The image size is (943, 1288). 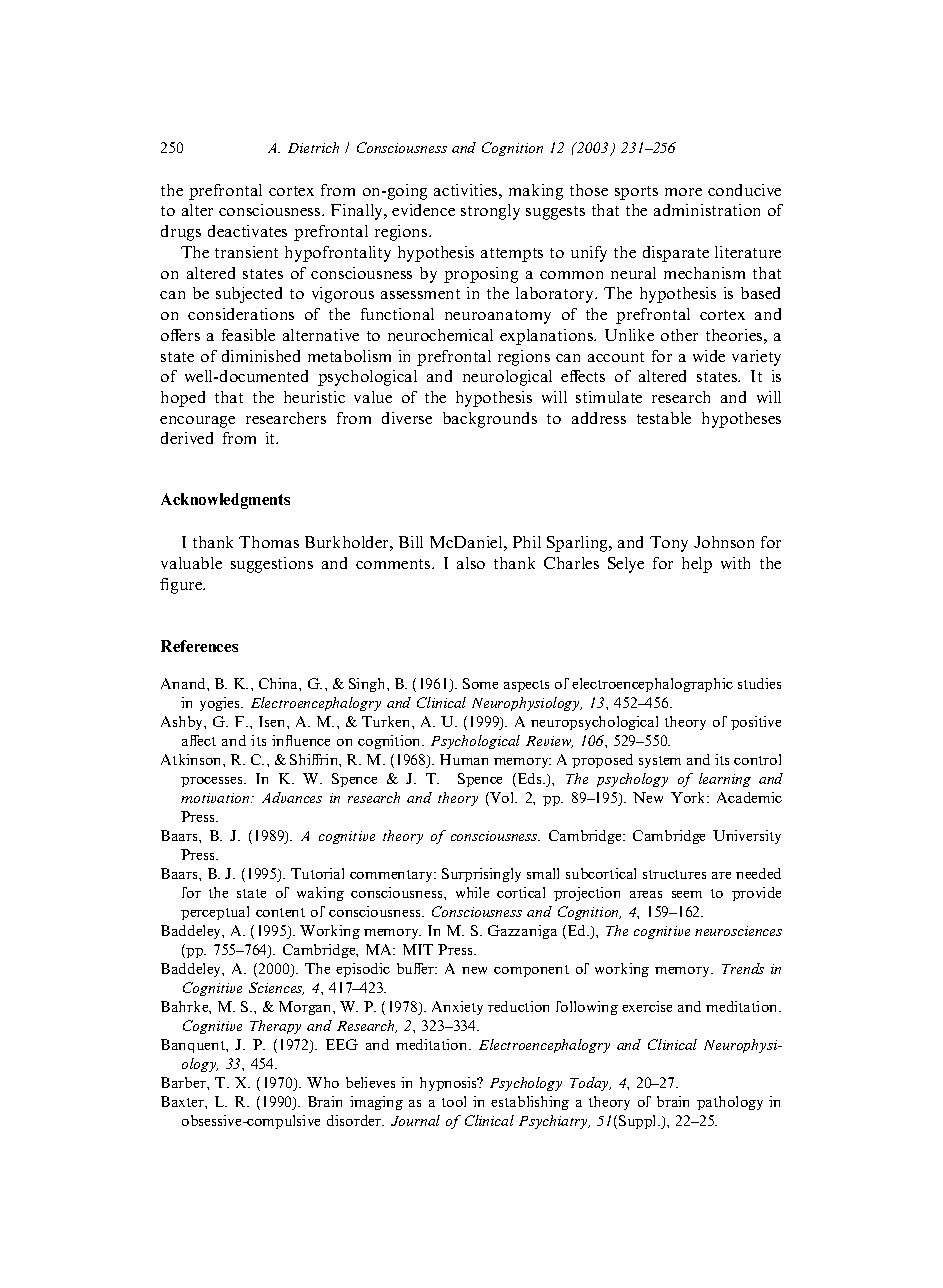 I want to click on structures, so click(x=674, y=874).
